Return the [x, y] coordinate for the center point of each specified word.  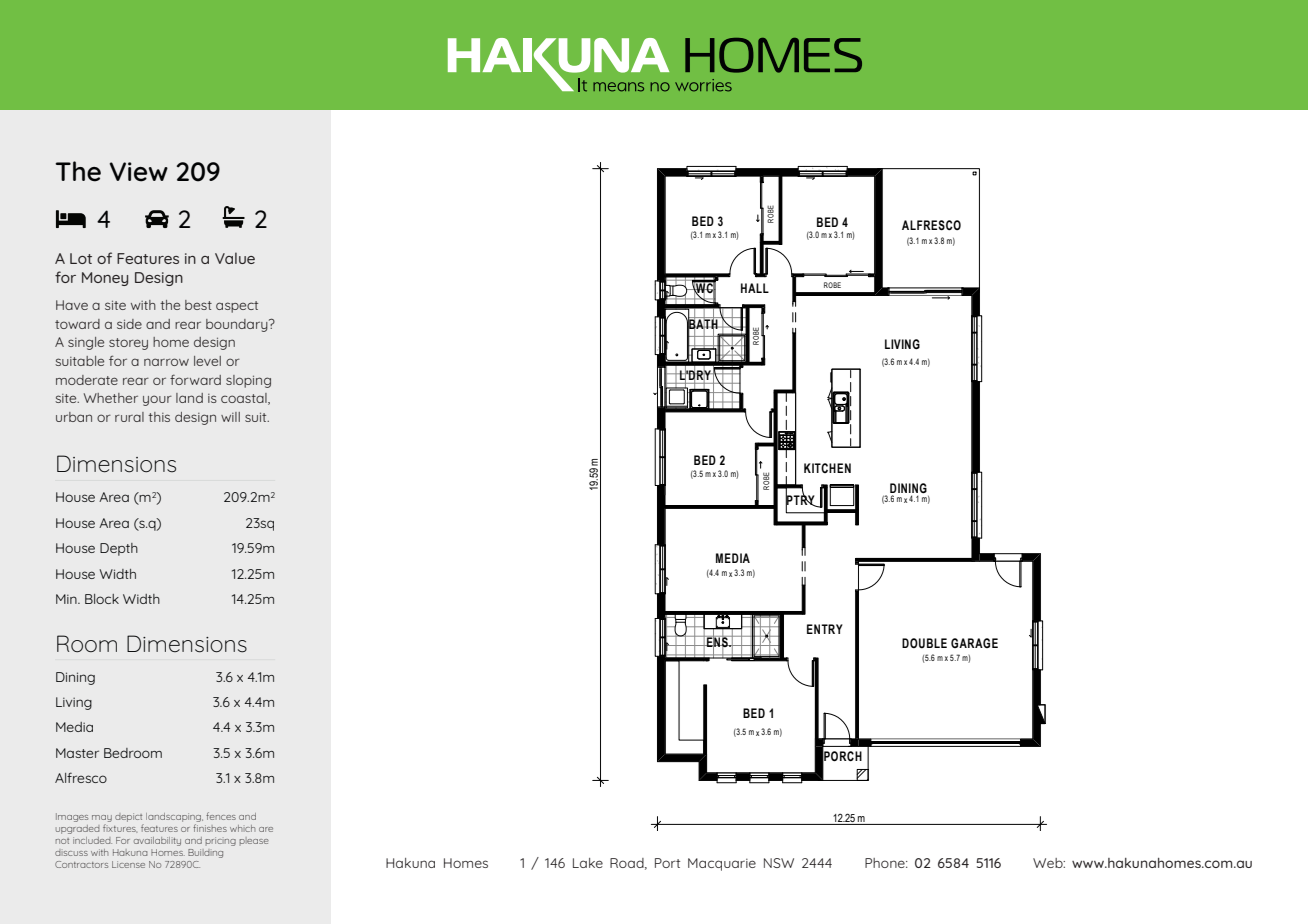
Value [235, 258]
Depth [119, 549]
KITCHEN [827, 468]
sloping [248, 381]
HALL [755, 288]
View [139, 172]
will [230, 417]
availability [157, 841]
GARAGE [974, 643]
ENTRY [825, 629]
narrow [166, 362]
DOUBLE [924, 643]
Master [77, 753]
